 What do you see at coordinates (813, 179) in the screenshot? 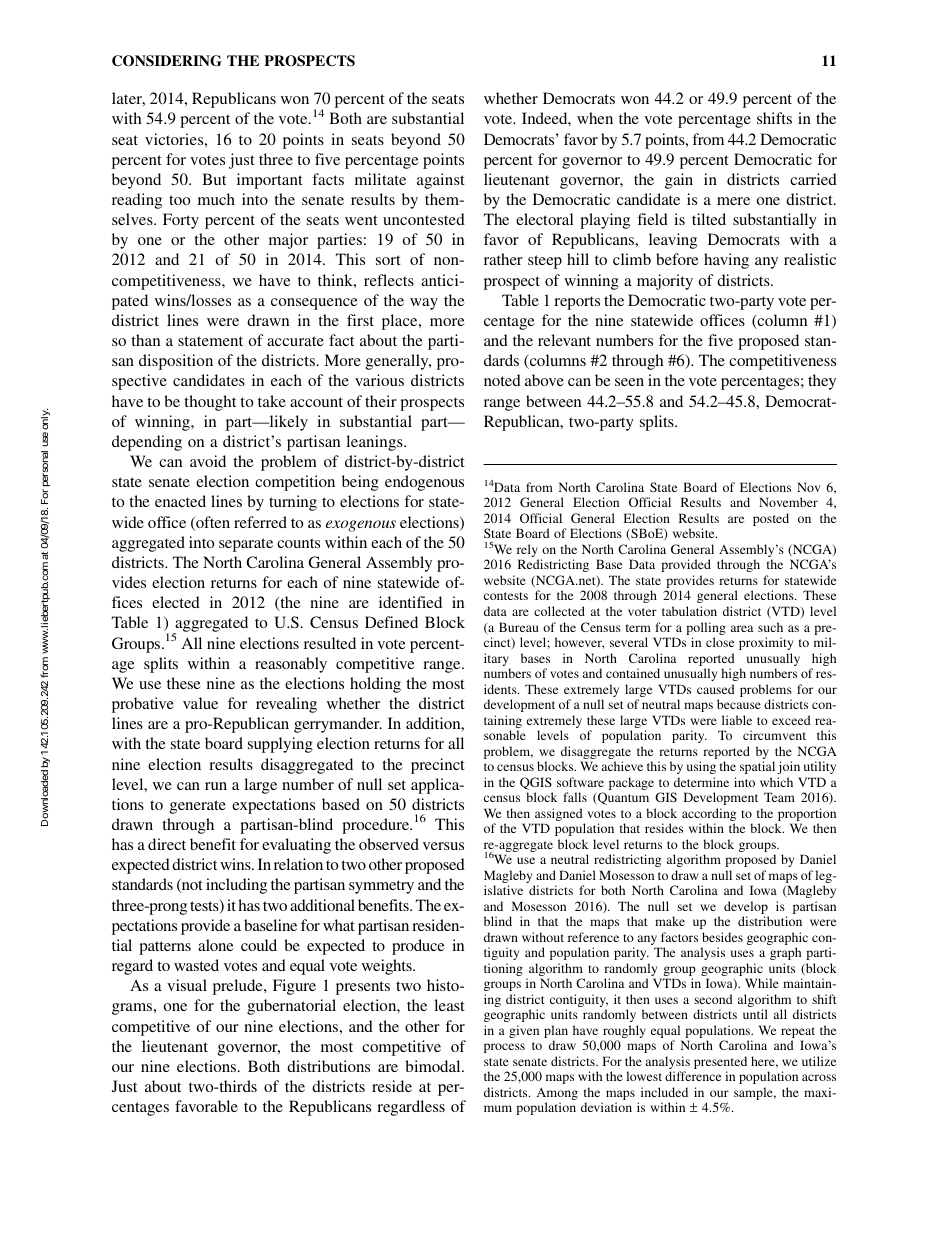
I see `carried` at bounding box center [813, 179].
